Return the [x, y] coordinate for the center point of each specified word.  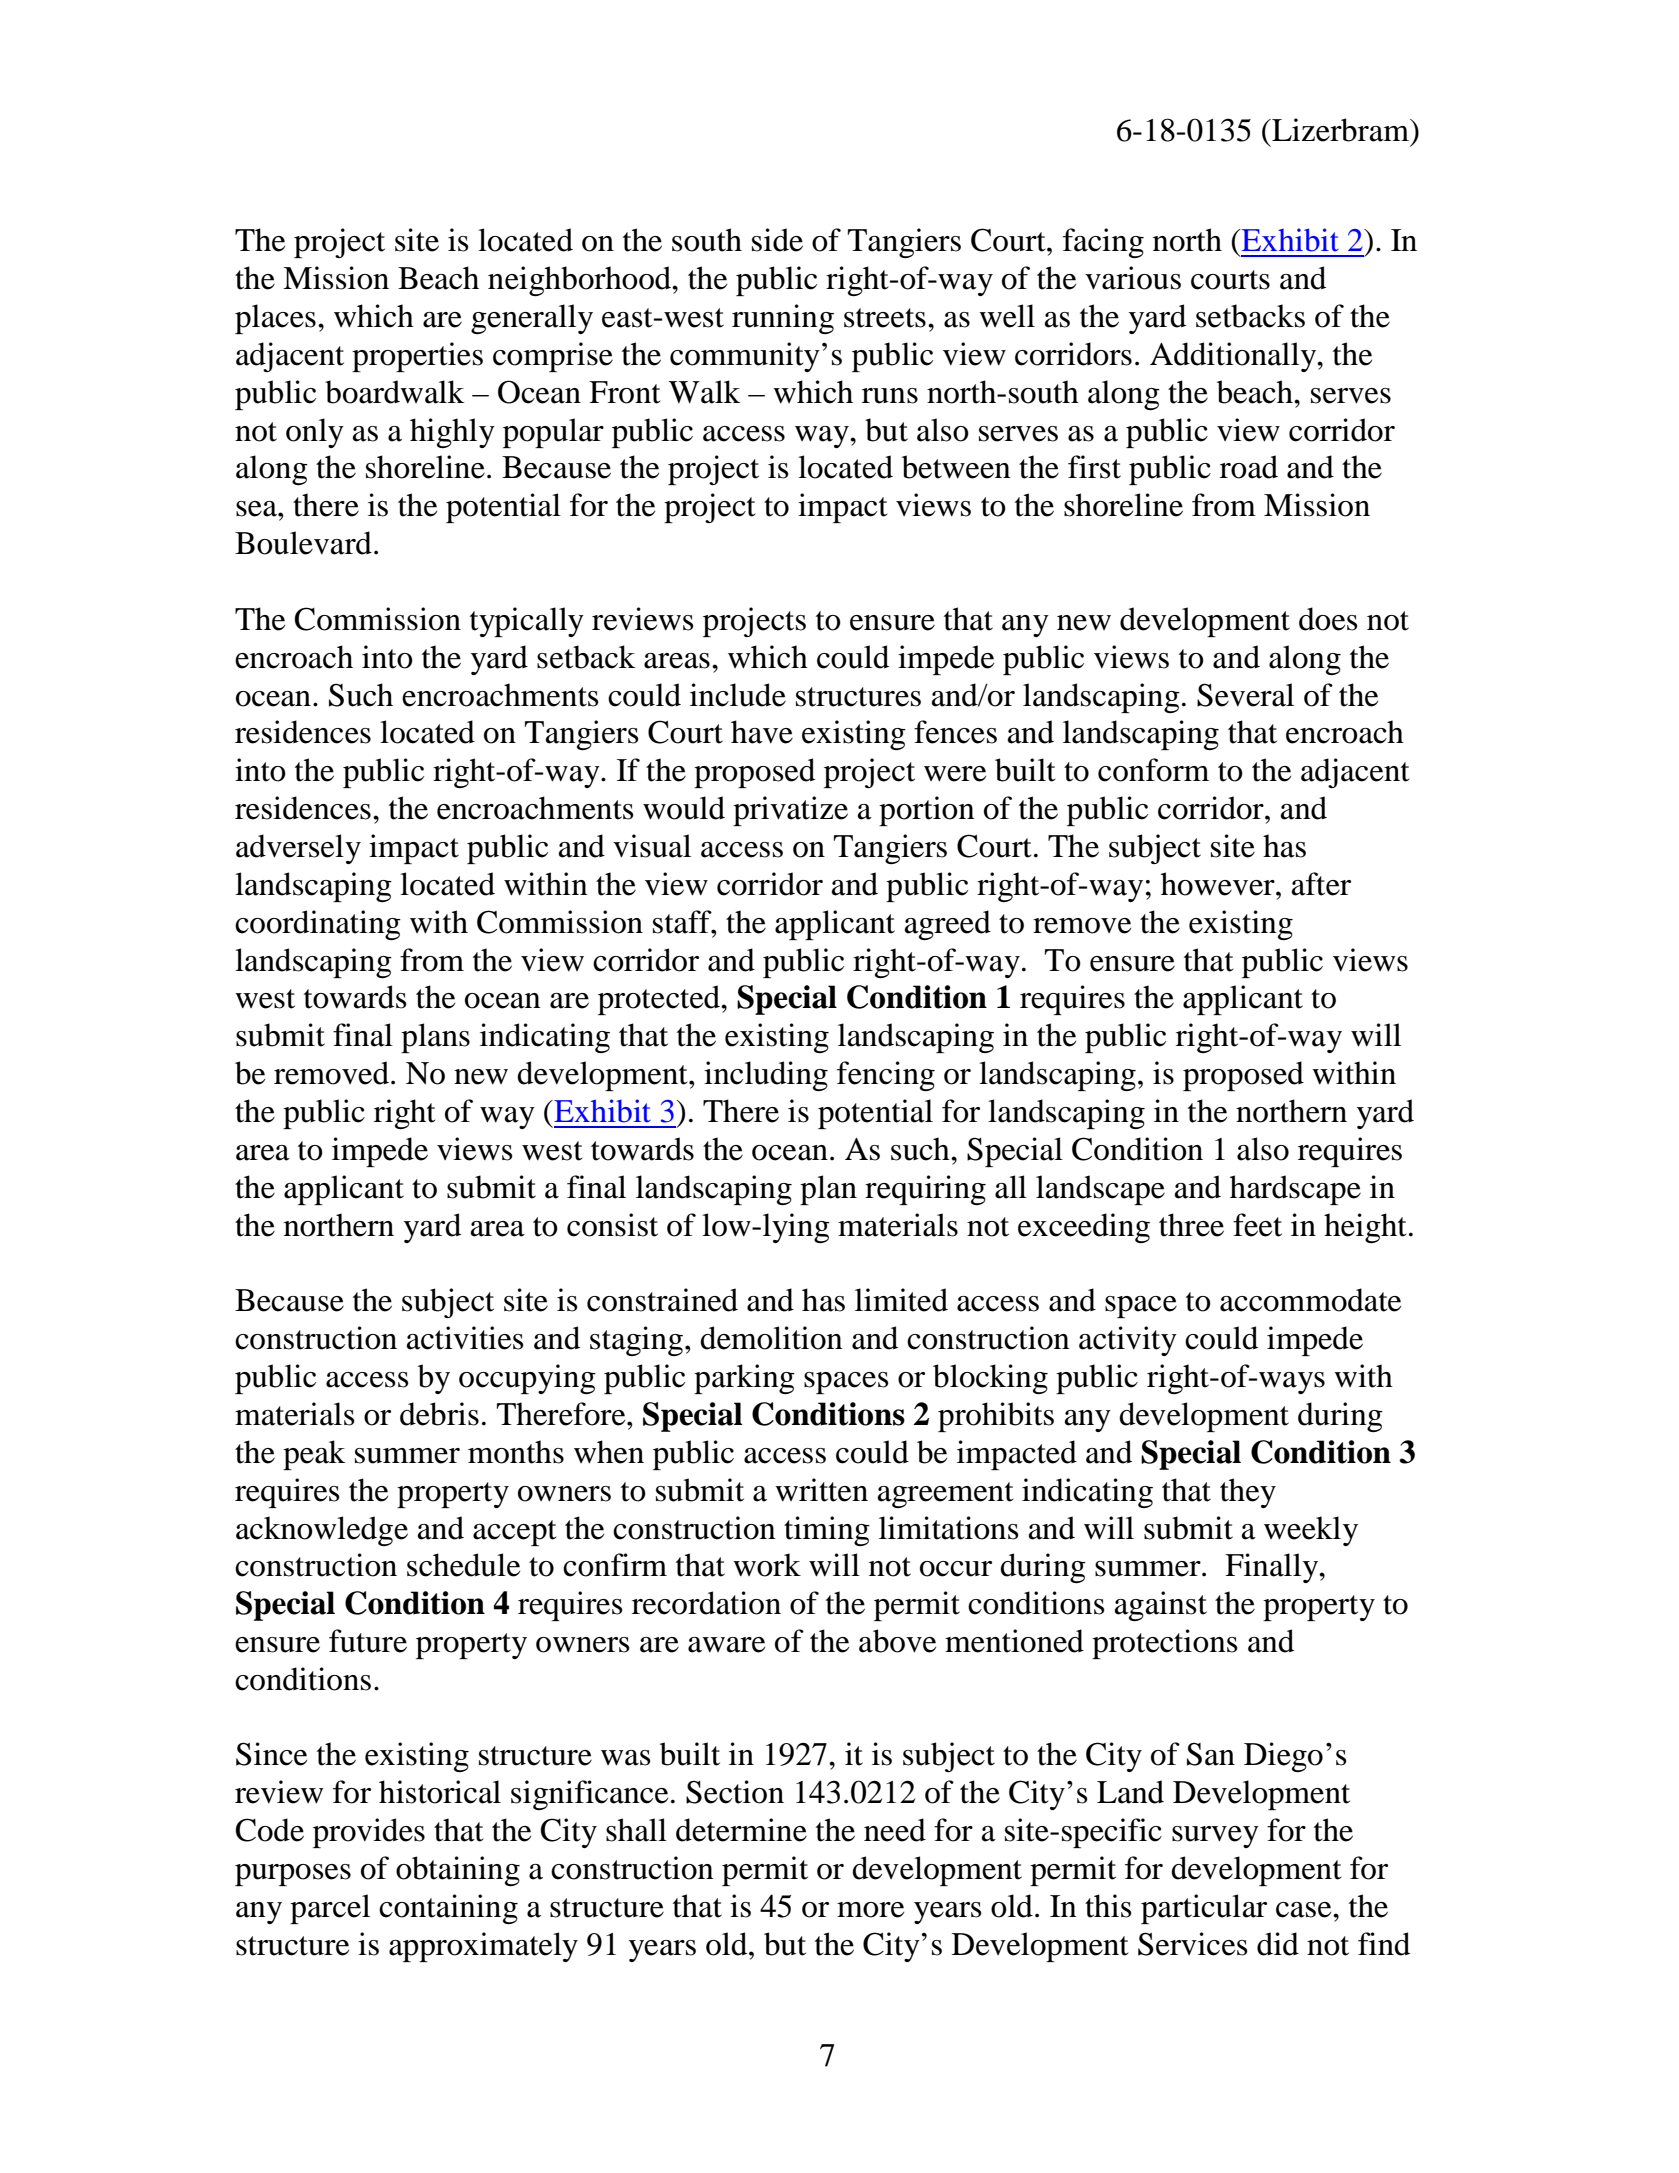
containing [448, 1909]
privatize [790, 811]
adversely [298, 849]
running [783, 319]
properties [417, 357]
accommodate [1310, 1300]
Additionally [1234, 357]
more [870, 1910]
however [1219, 884]
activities [465, 1338]
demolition [771, 1338]
